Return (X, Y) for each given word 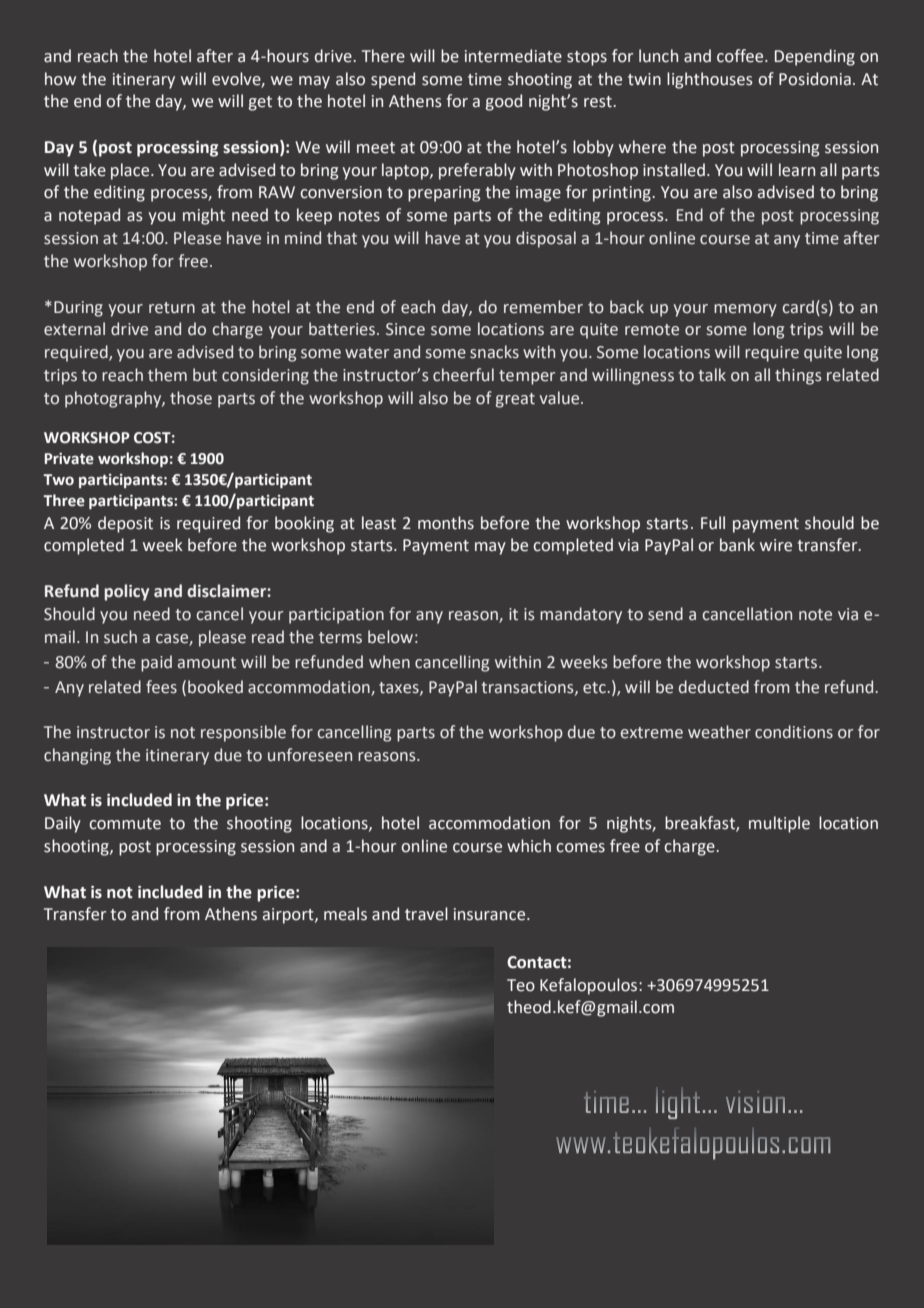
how (60, 79)
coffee (741, 56)
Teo (521, 985)
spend (393, 80)
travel (426, 914)
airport (289, 916)
